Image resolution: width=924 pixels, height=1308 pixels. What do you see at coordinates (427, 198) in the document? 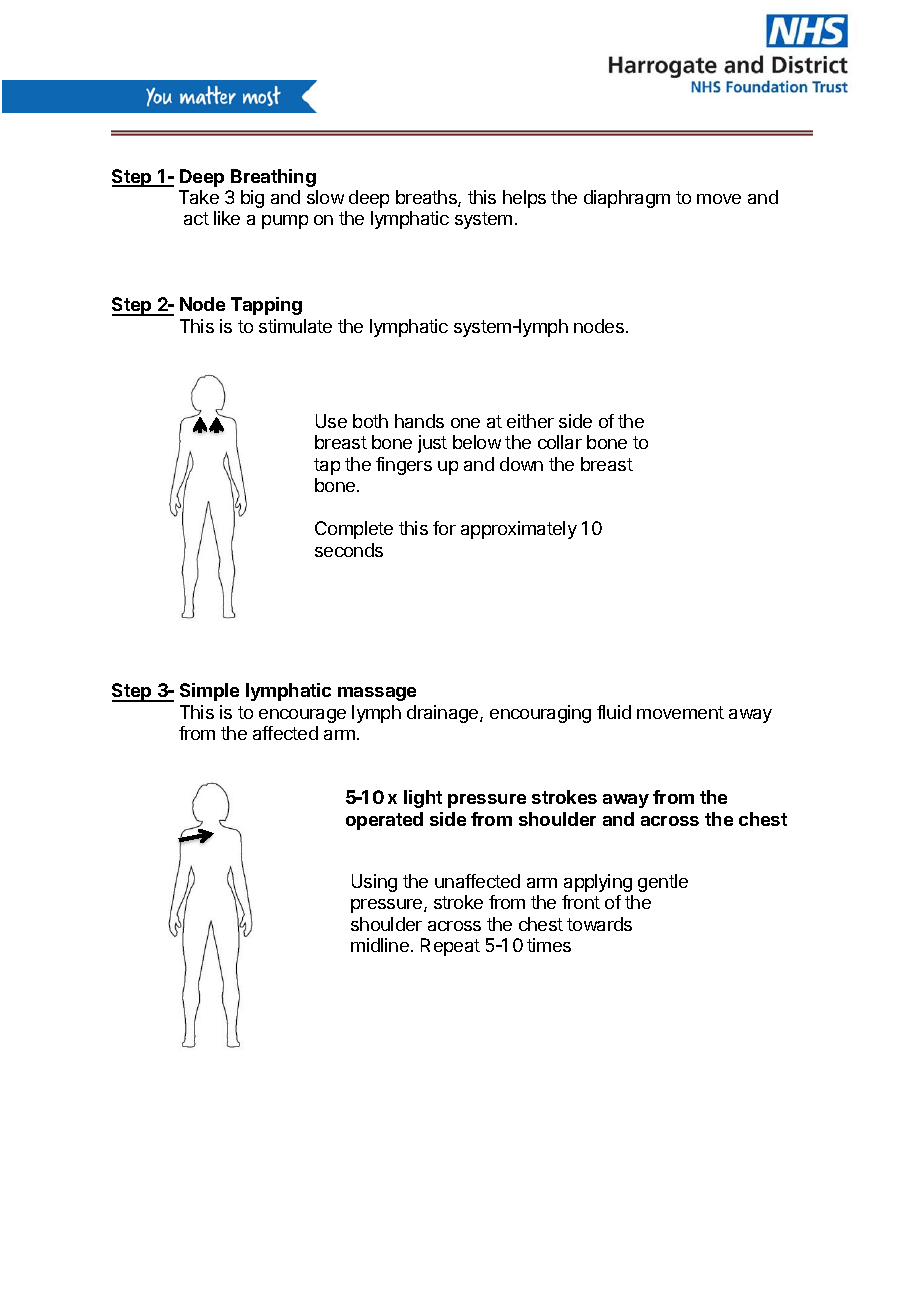
I see `breaths` at bounding box center [427, 198].
